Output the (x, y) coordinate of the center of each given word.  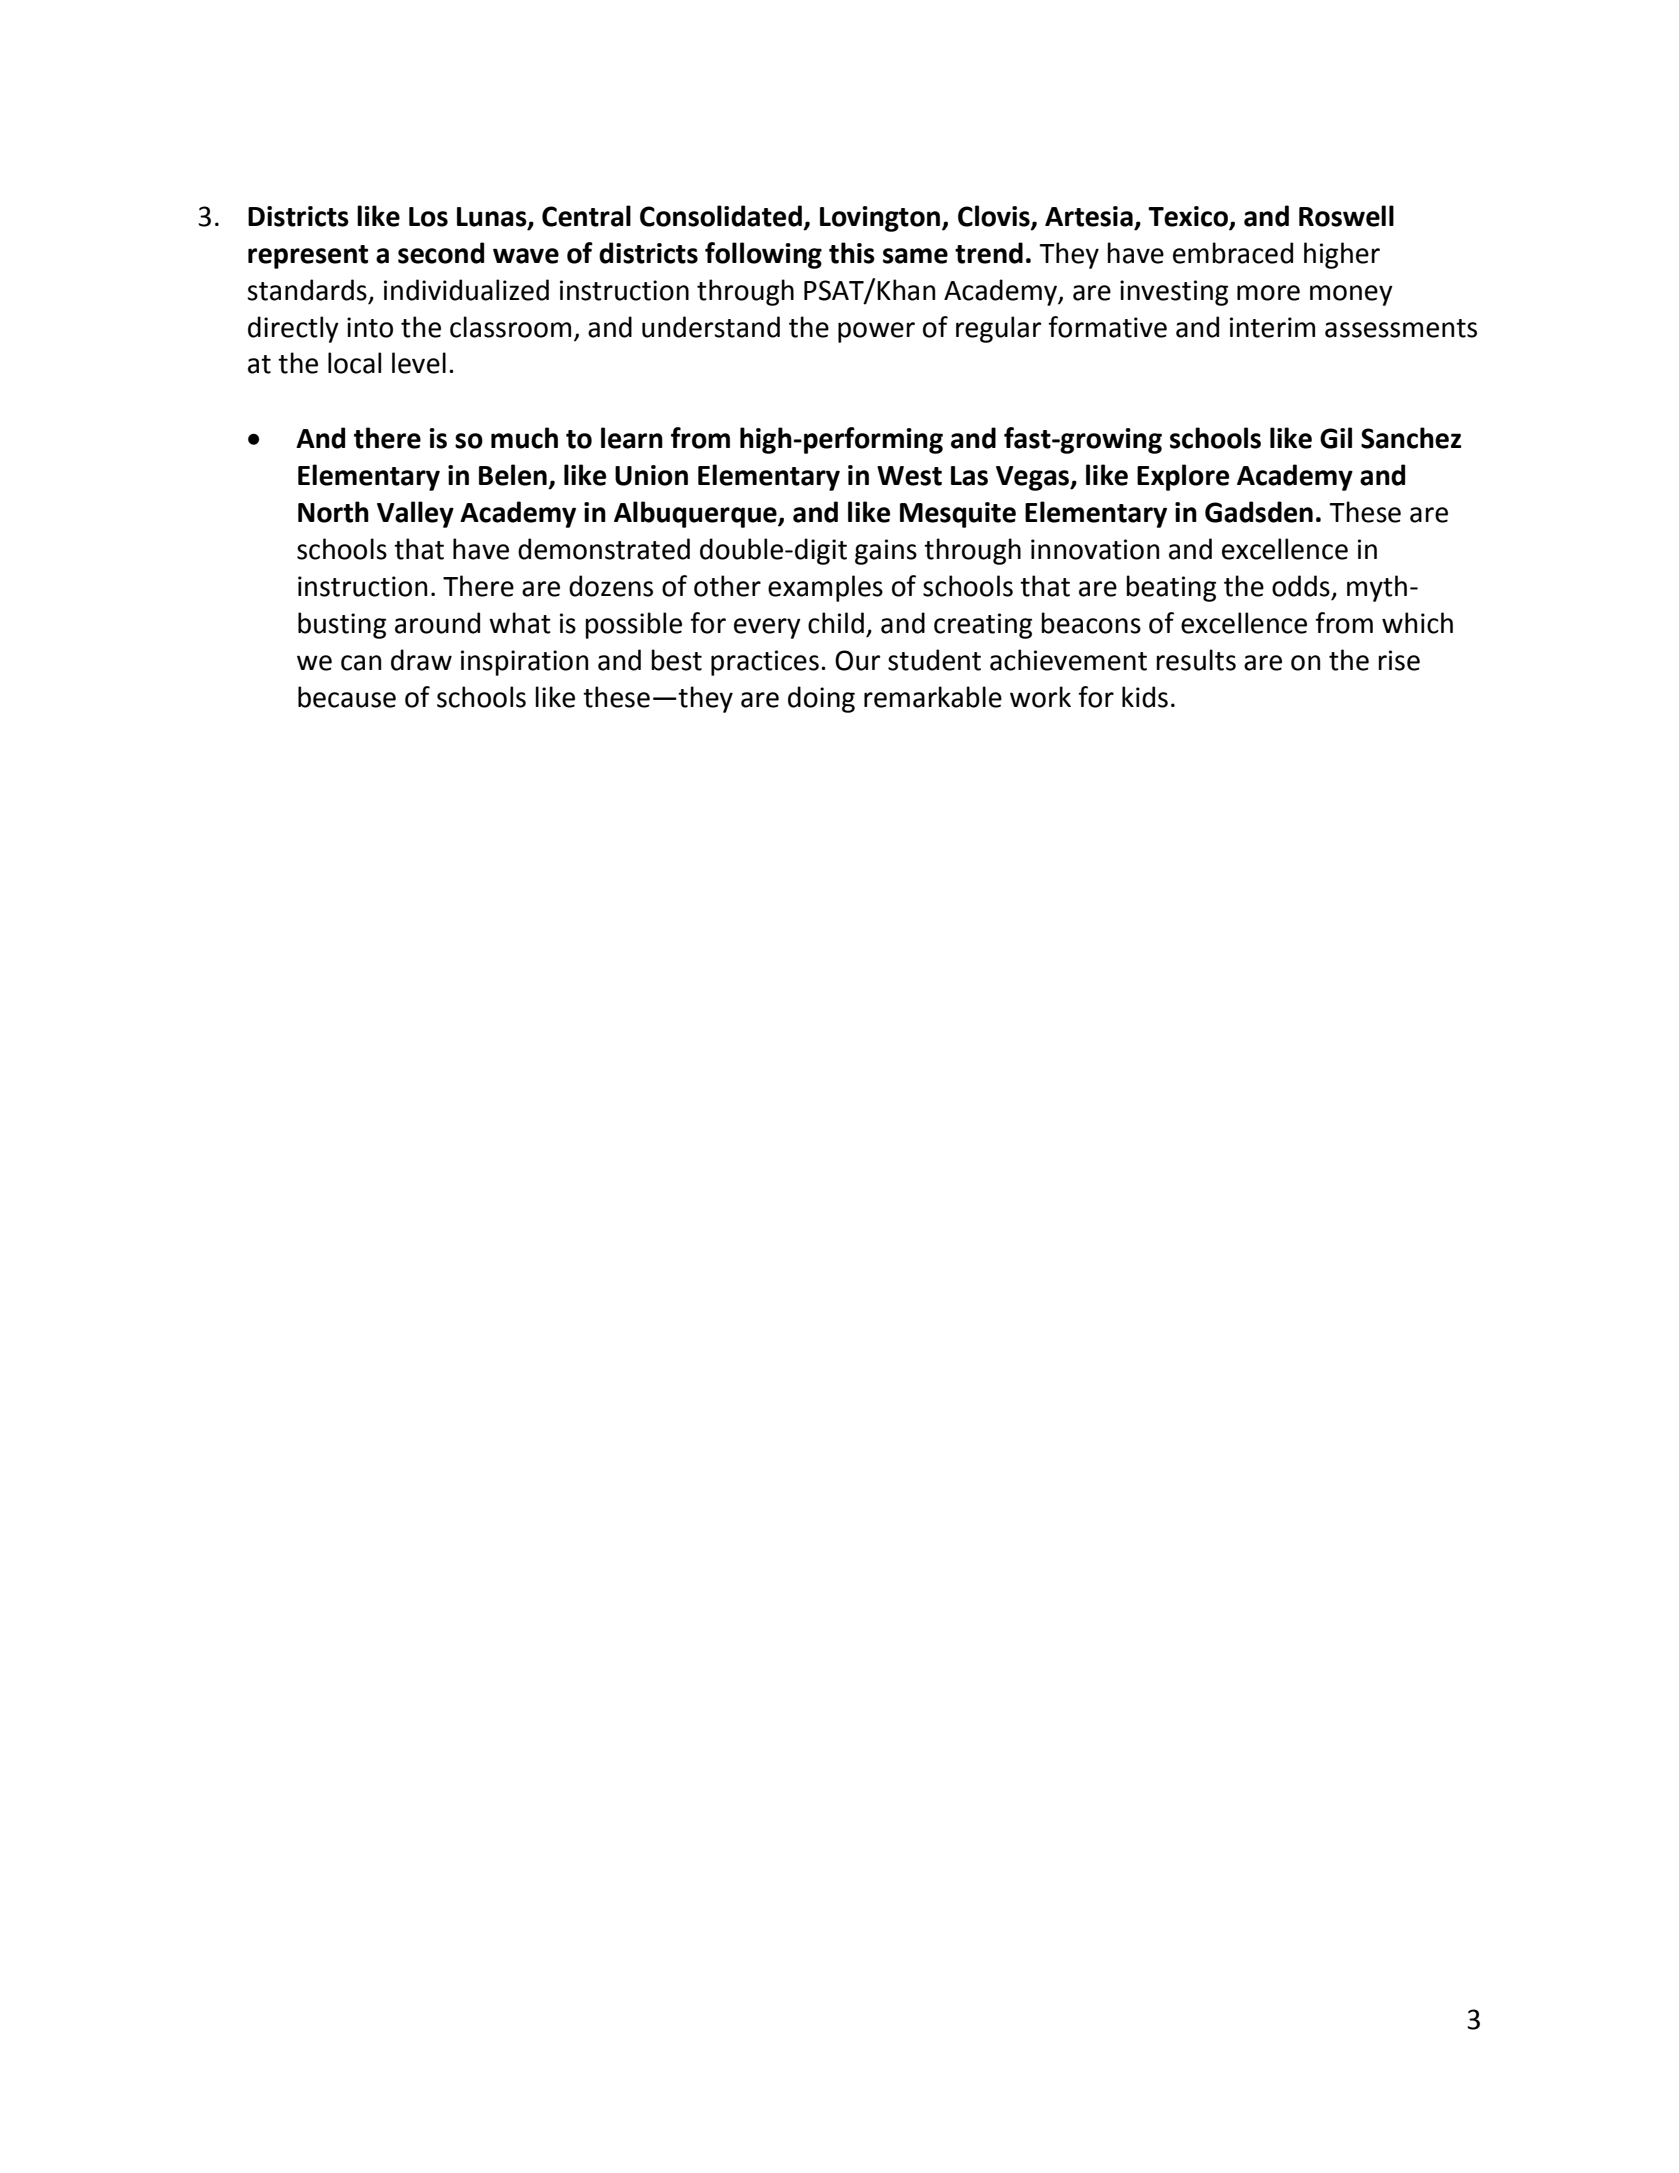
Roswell (1346, 216)
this (852, 253)
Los (428, 217)
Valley (415, 514)
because (347, 697)
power (876, 332)
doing (821, 699)
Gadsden (1259, 512)
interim (1272, 327)
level (419, 363)
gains (886, 552)
